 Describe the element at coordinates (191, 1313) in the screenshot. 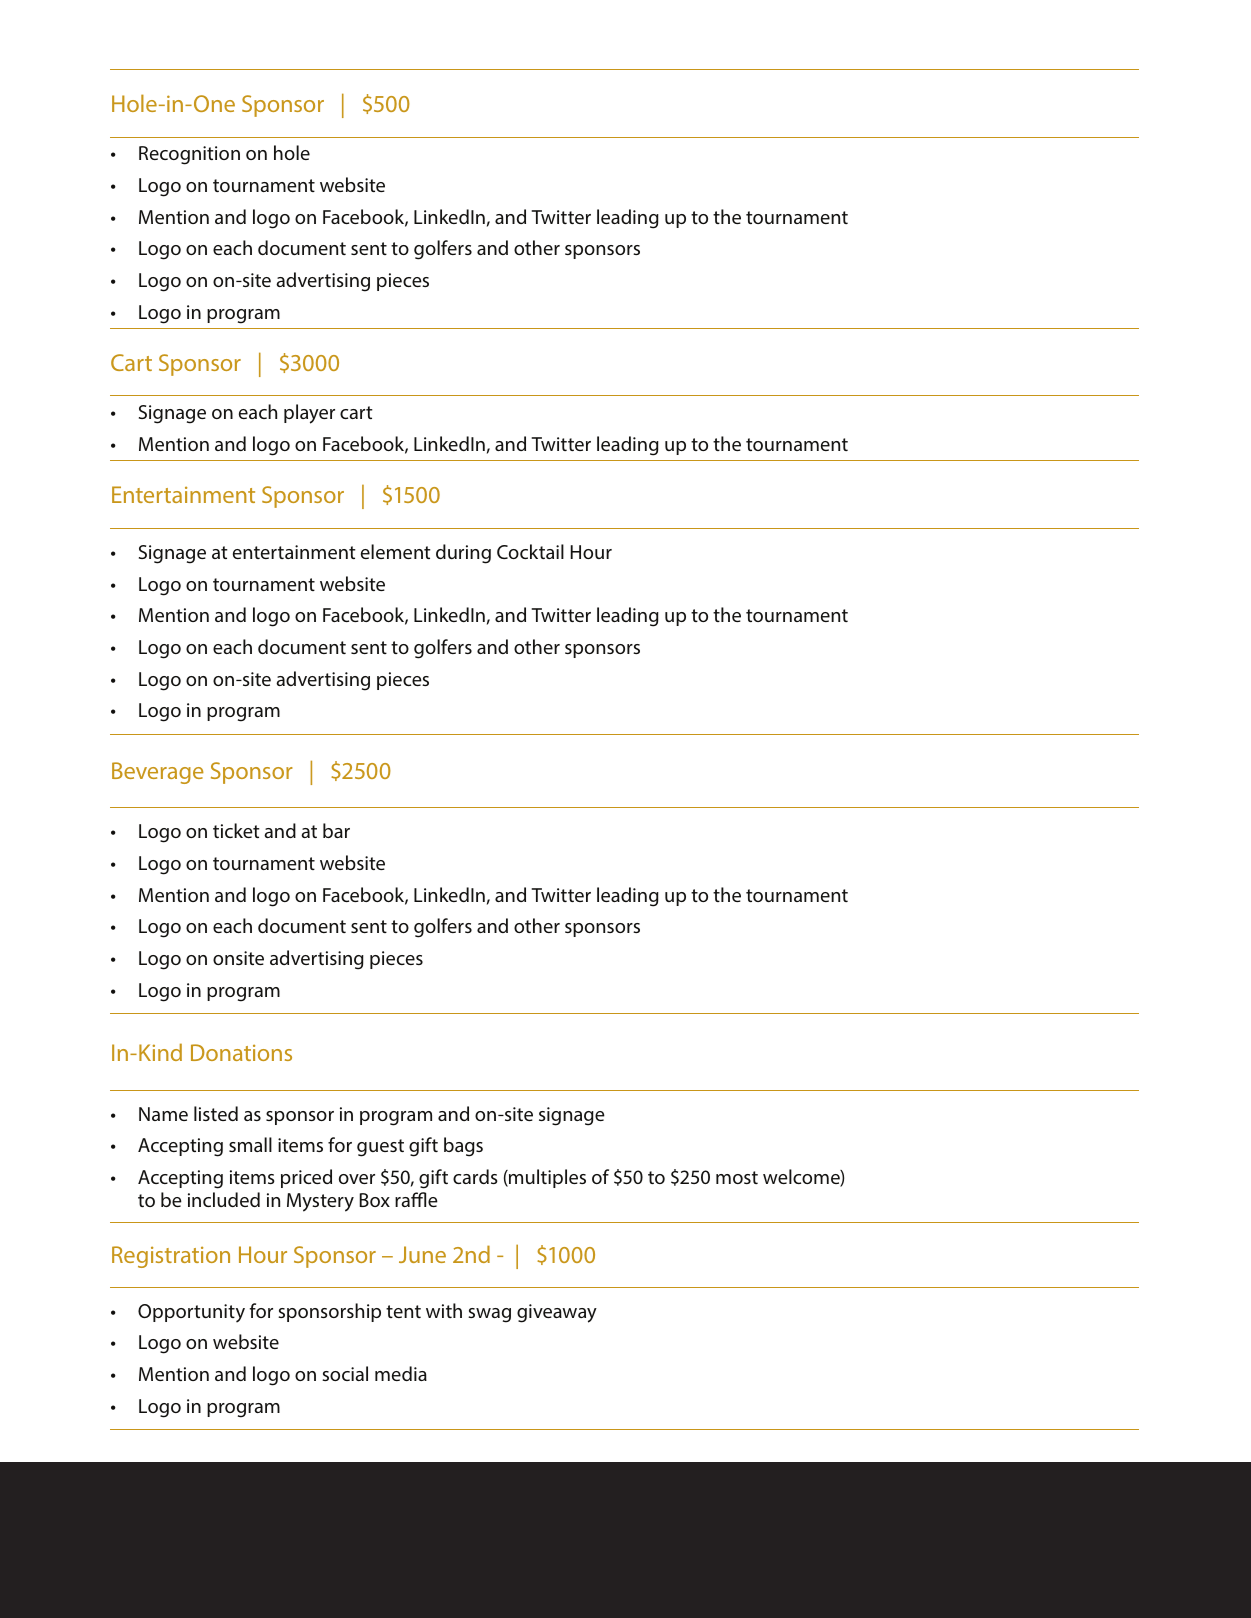

I see `Opportunity` at that location.
